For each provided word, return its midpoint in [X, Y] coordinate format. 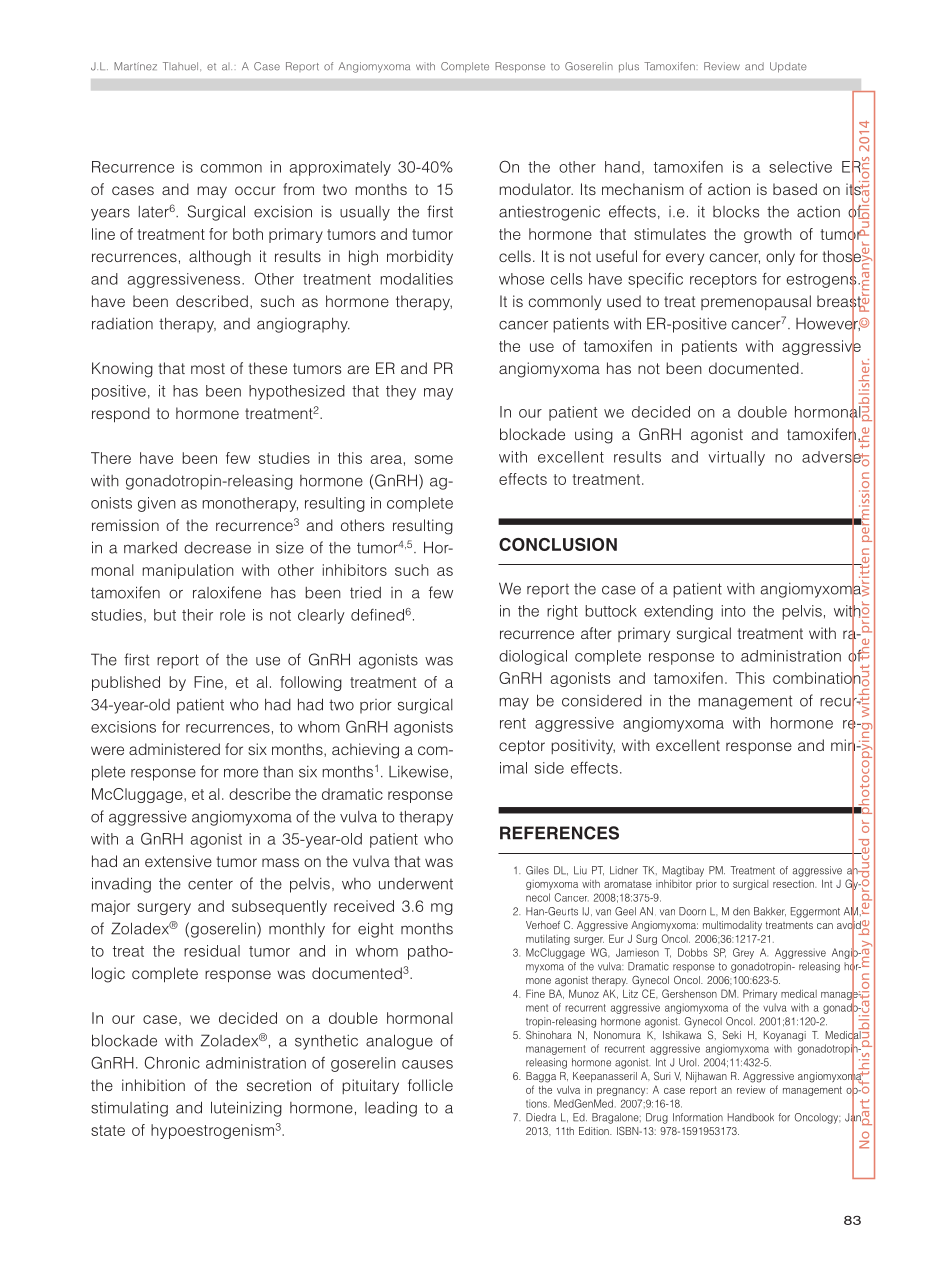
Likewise [420, 771]
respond [121, 415]
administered [174, 749]
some [434, 459]
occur [255, 190]
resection [794, 884]
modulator [536, 189]
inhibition [153, 1085]
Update [788, 67]
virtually [736, 458]
